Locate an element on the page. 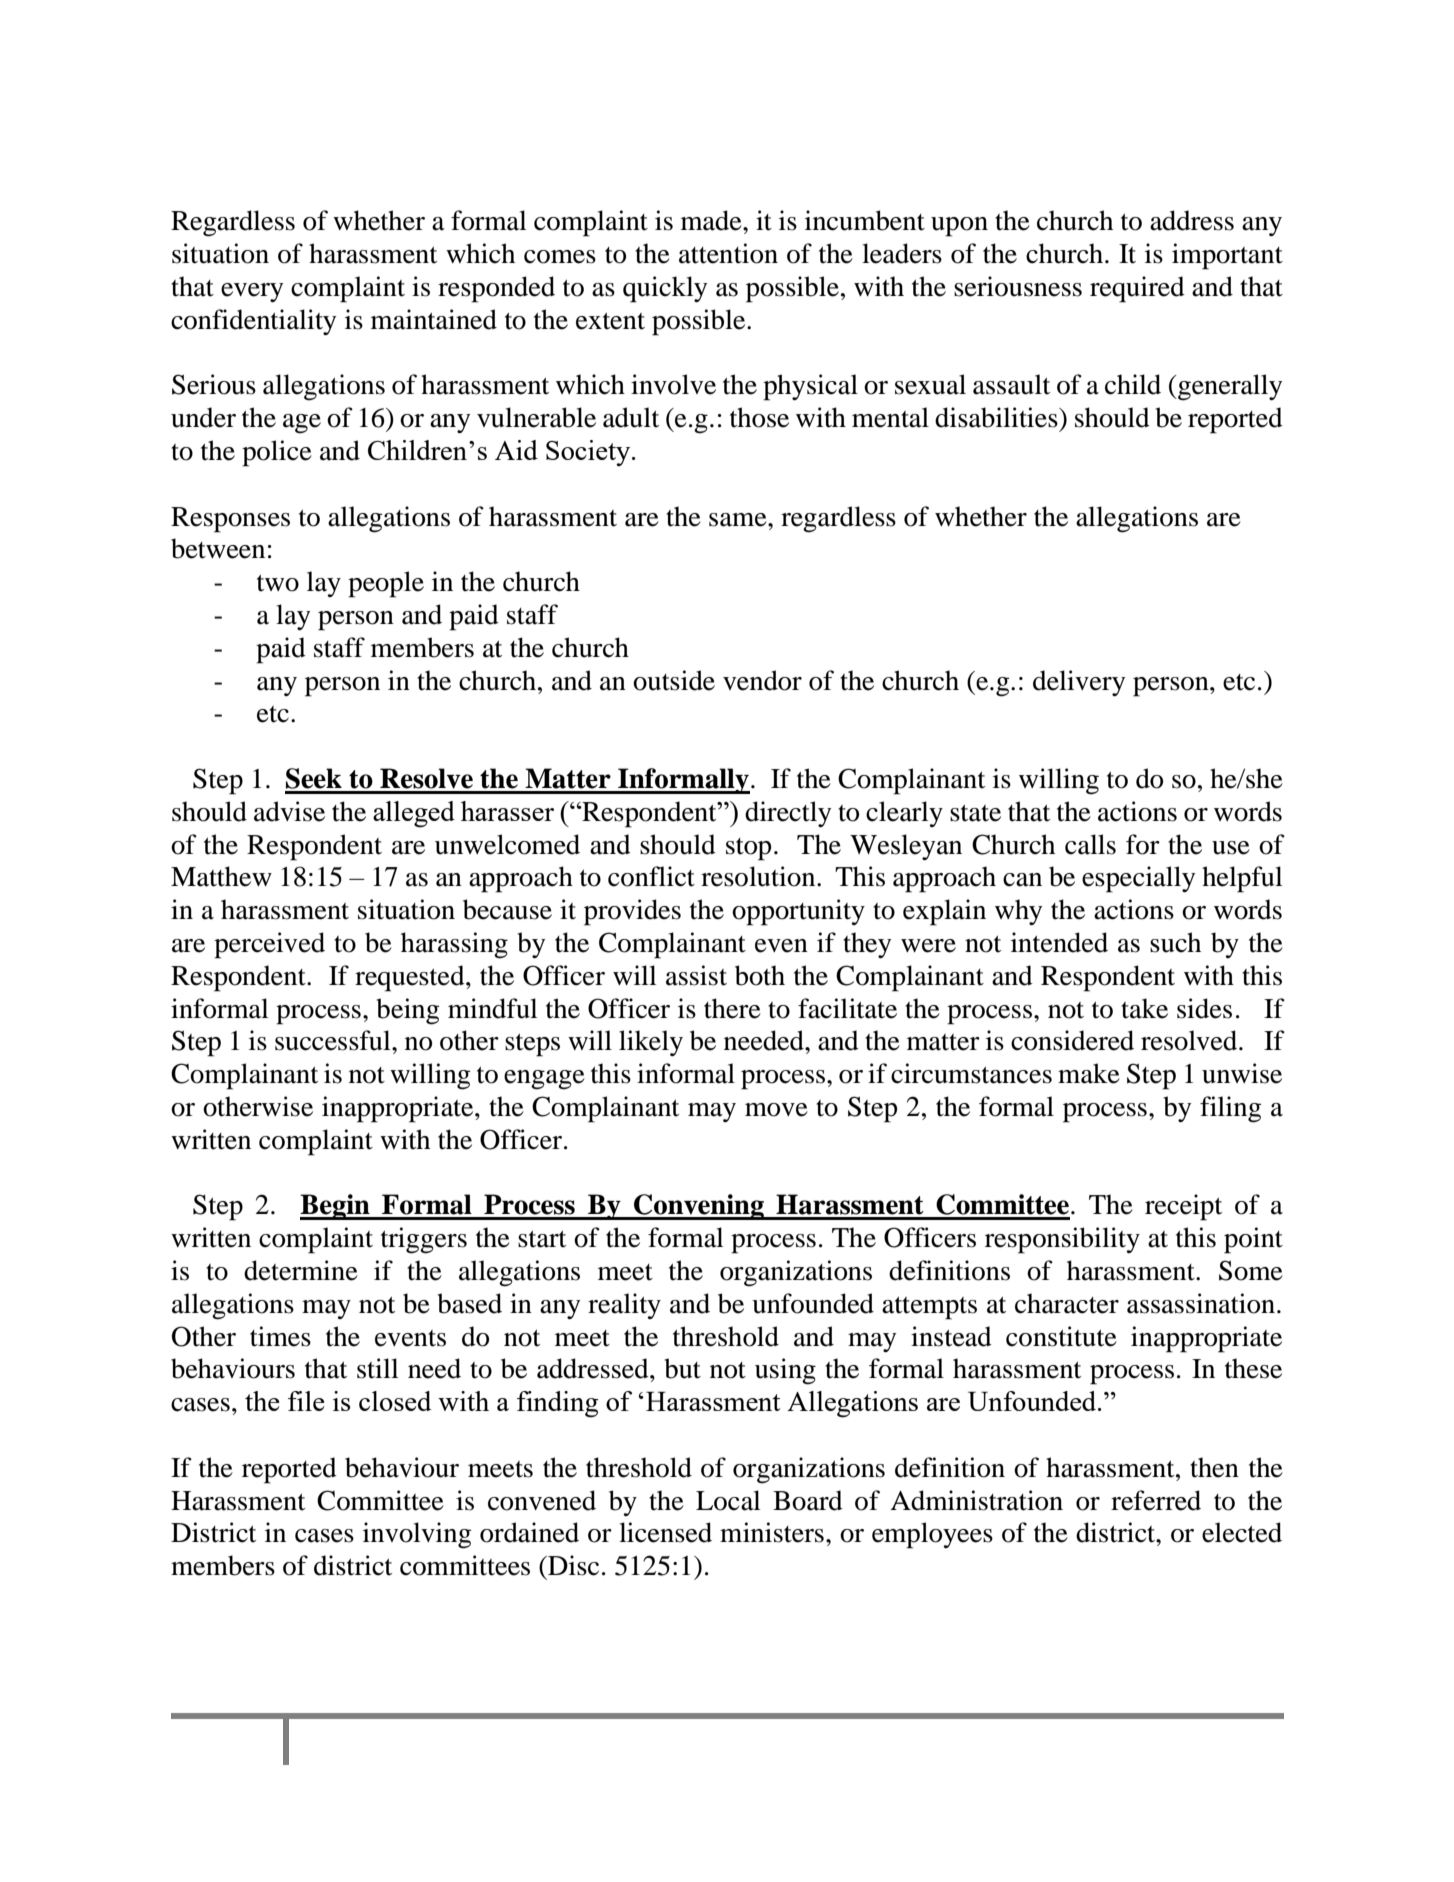 The height and width of the image is (1882, 1454). attention is located at coordinates (728, 253).
